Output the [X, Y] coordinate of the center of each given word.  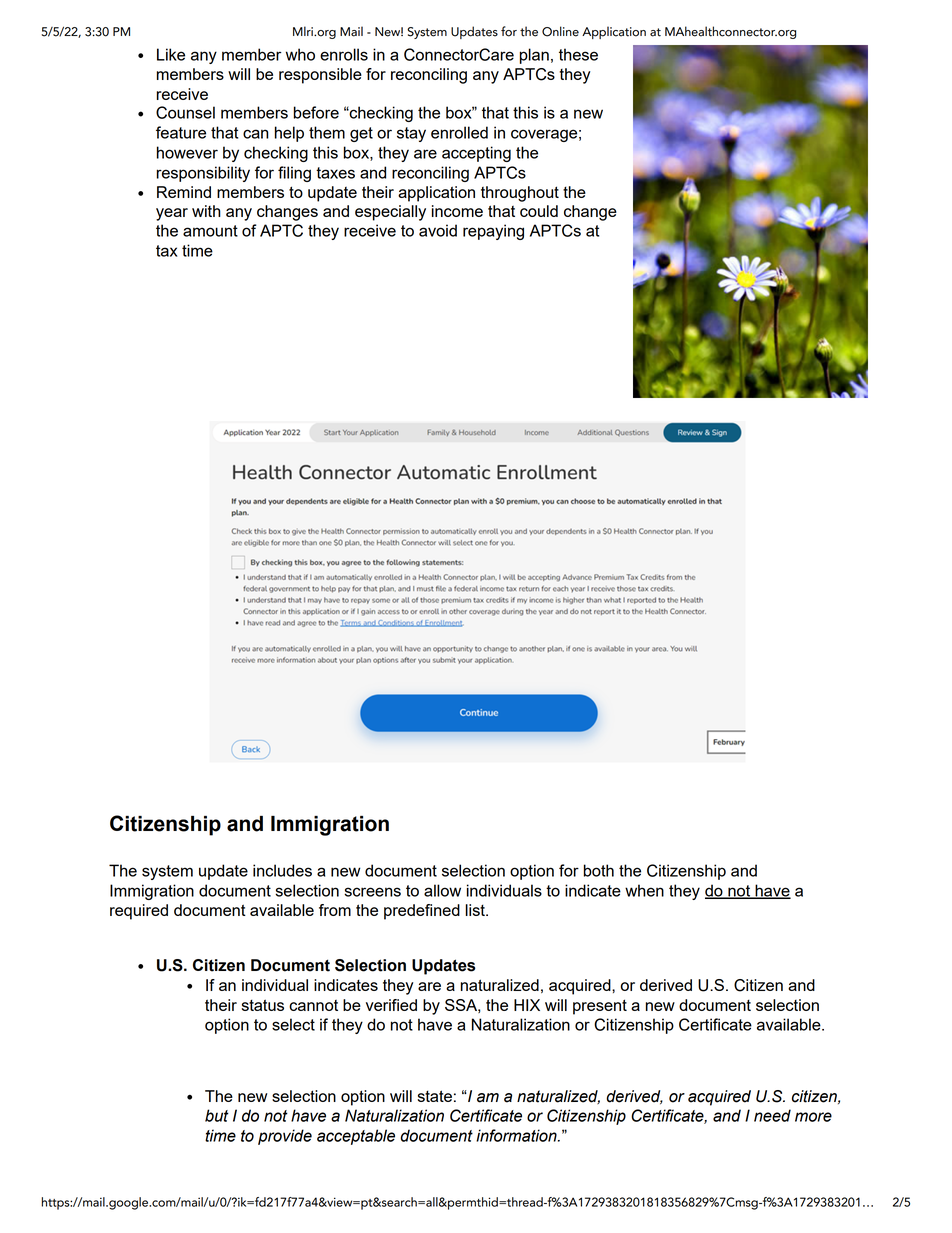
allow [442, 890]
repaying [493, 232]
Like [171, 54]
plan [534, 56]
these [578, 54]
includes [282, 870]
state [435, 1096]
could [539, 211]
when [644, 890]
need [772, 1115]
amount [210, 231]
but [217, 1115]
